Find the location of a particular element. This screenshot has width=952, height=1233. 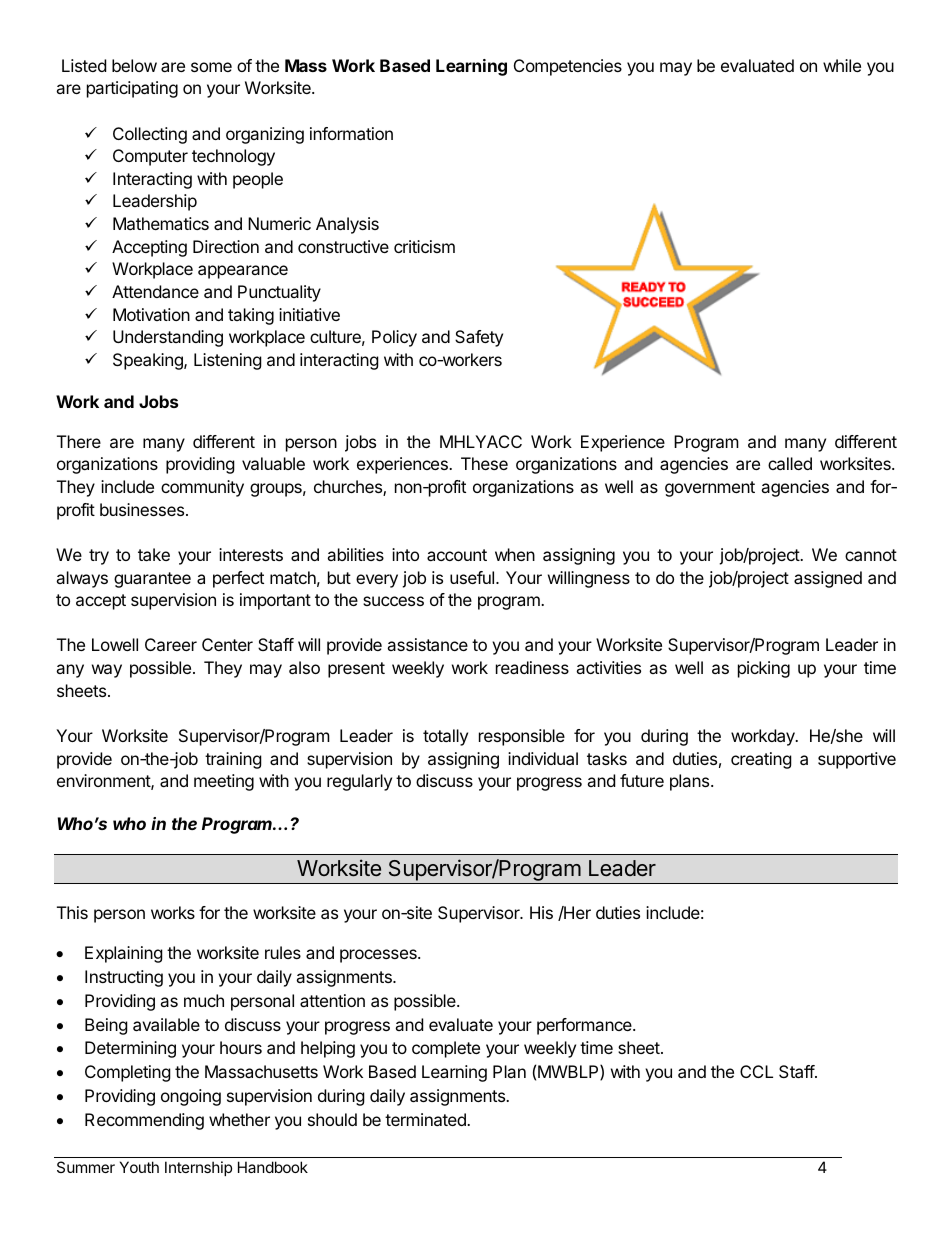

meeting is located at coordinates (224, 782).
